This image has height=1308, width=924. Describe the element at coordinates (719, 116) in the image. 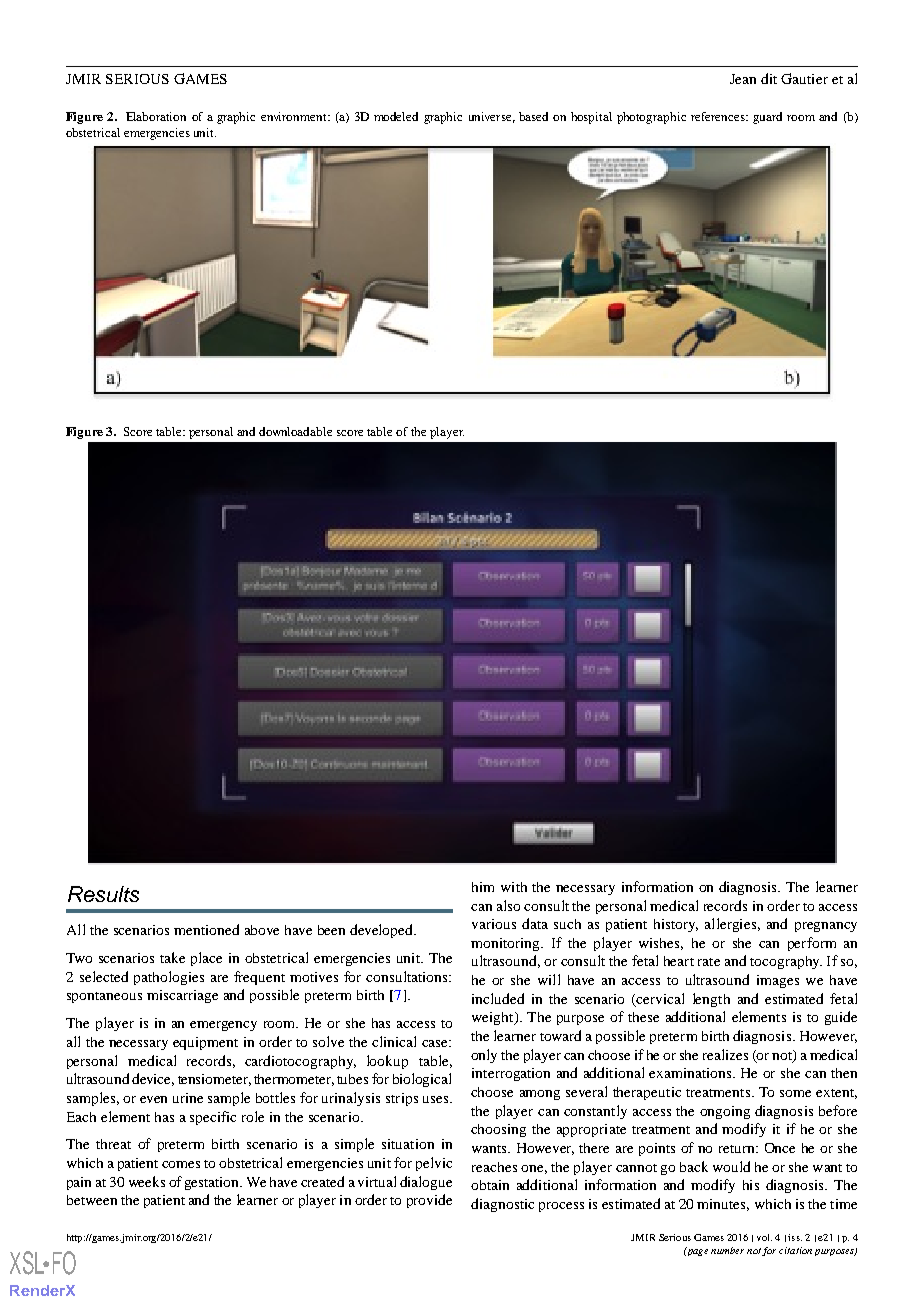

I see `references` at that location.
